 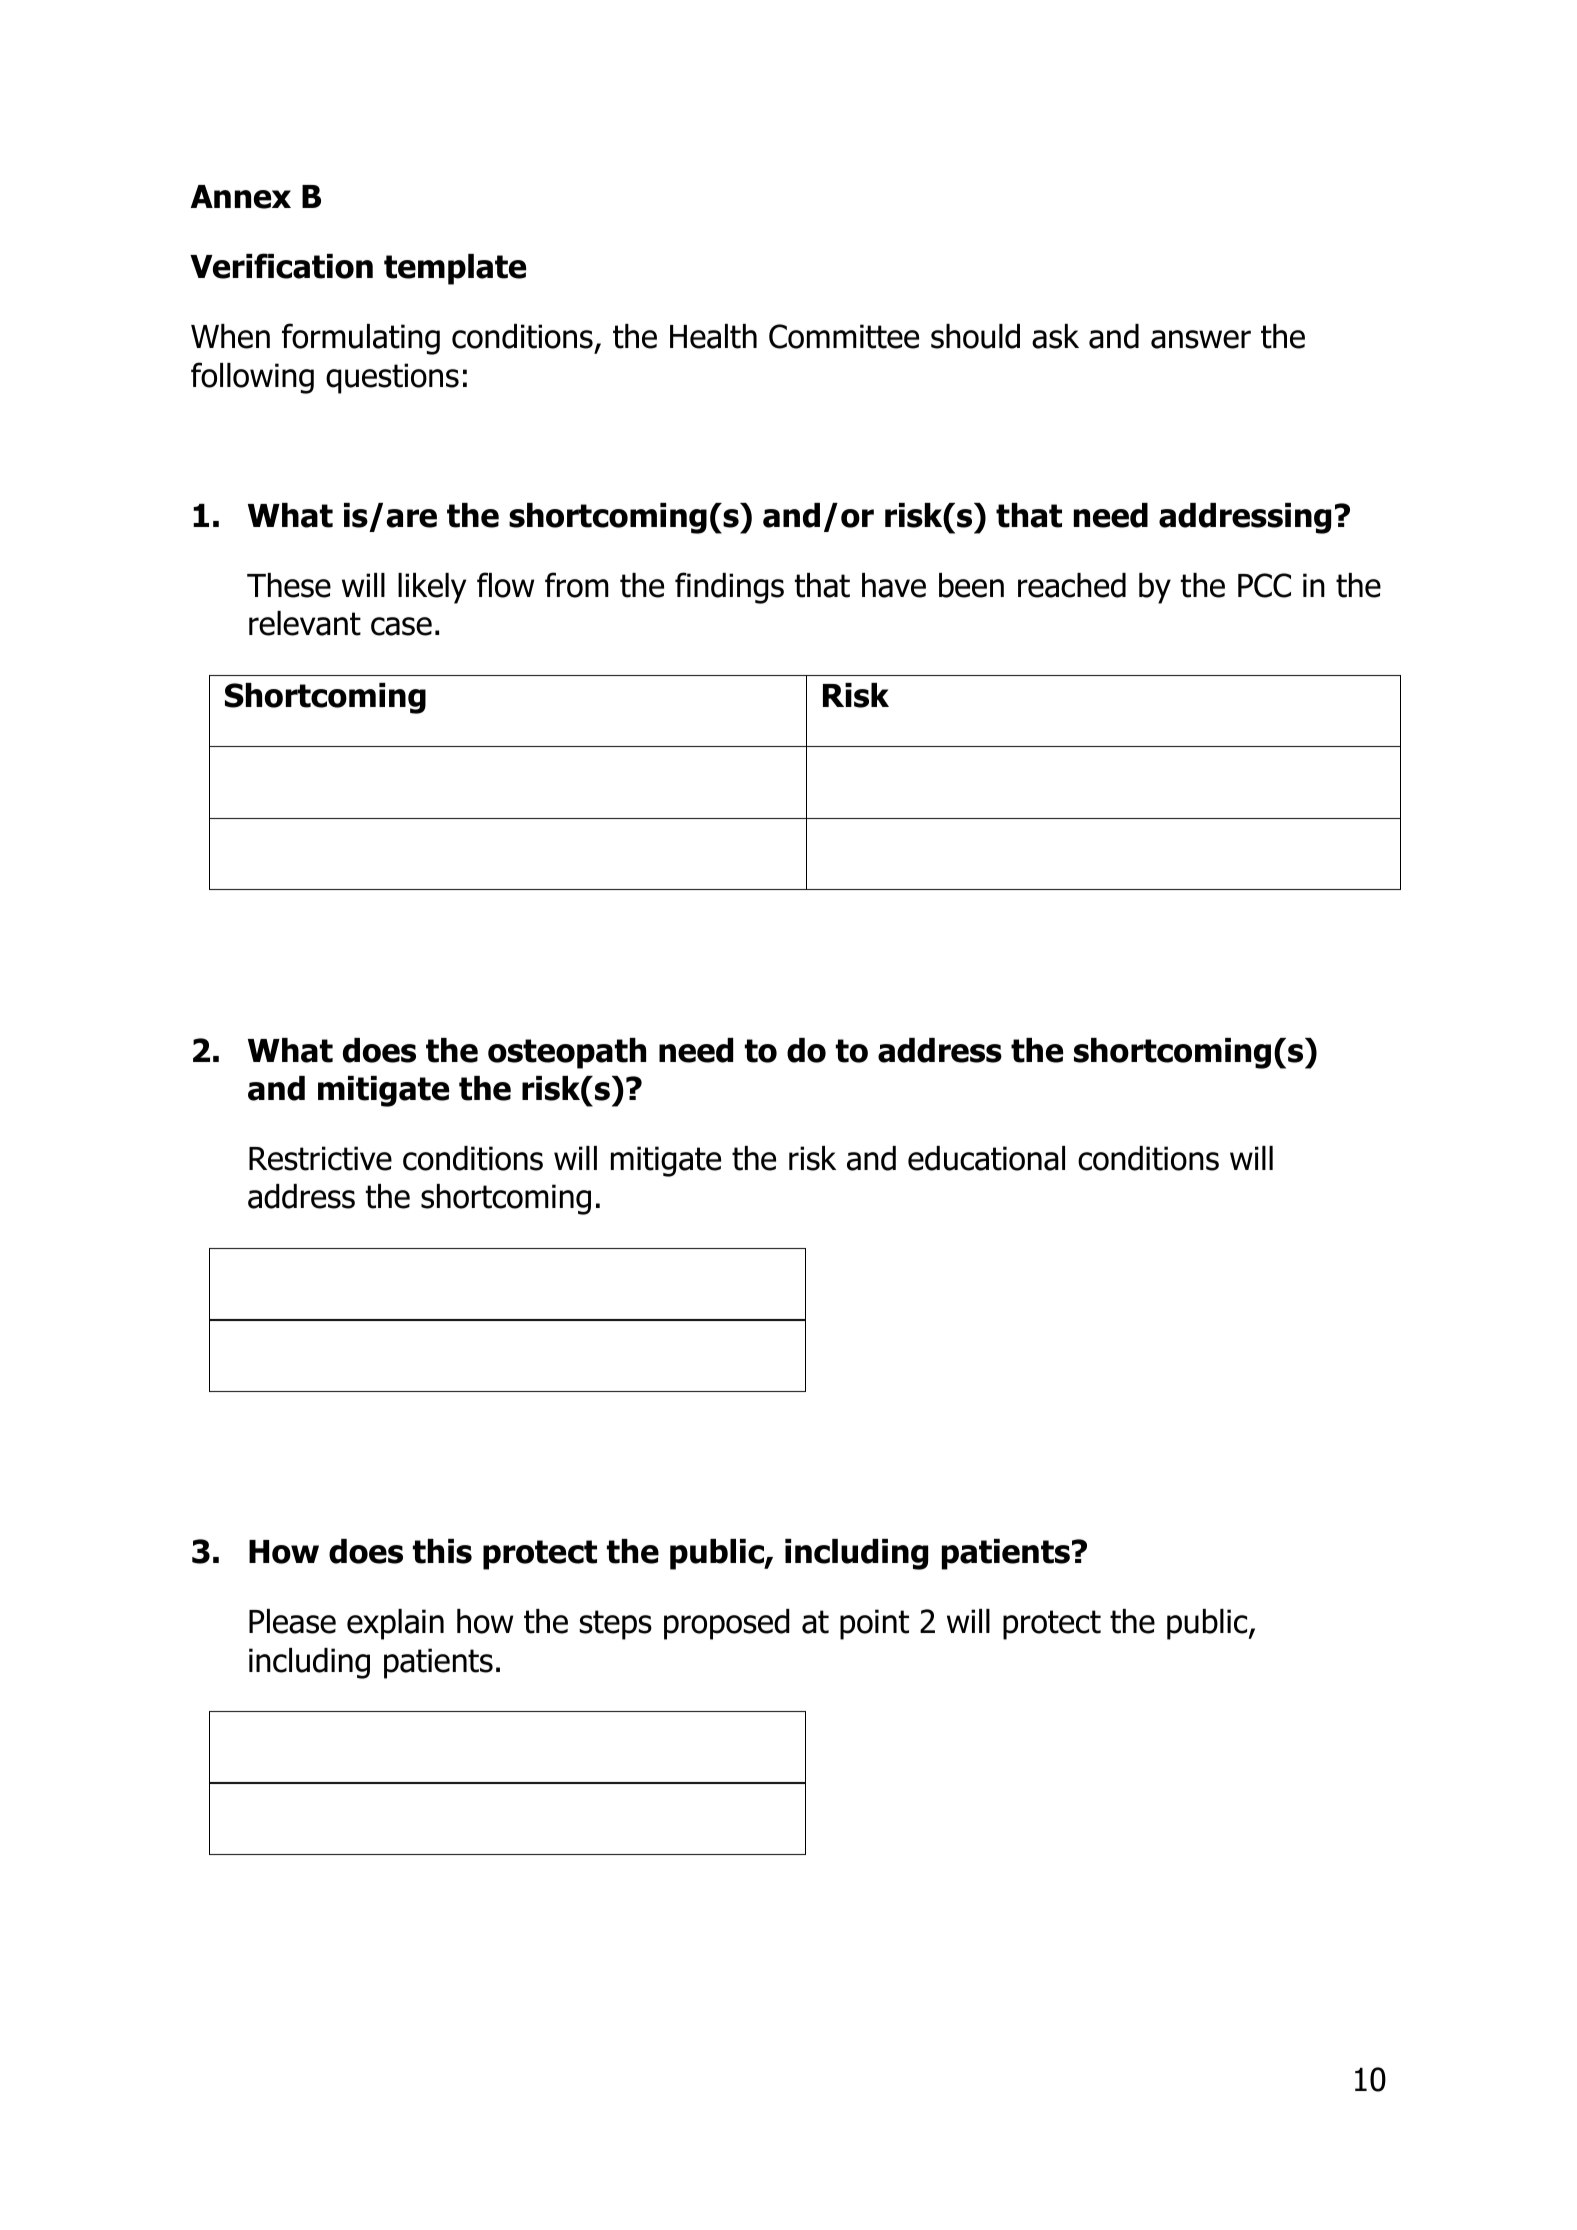 What do you see at coordinates (1072, 585) in the screenshot?
I see `reached` at bounding box center [1072, 585].
